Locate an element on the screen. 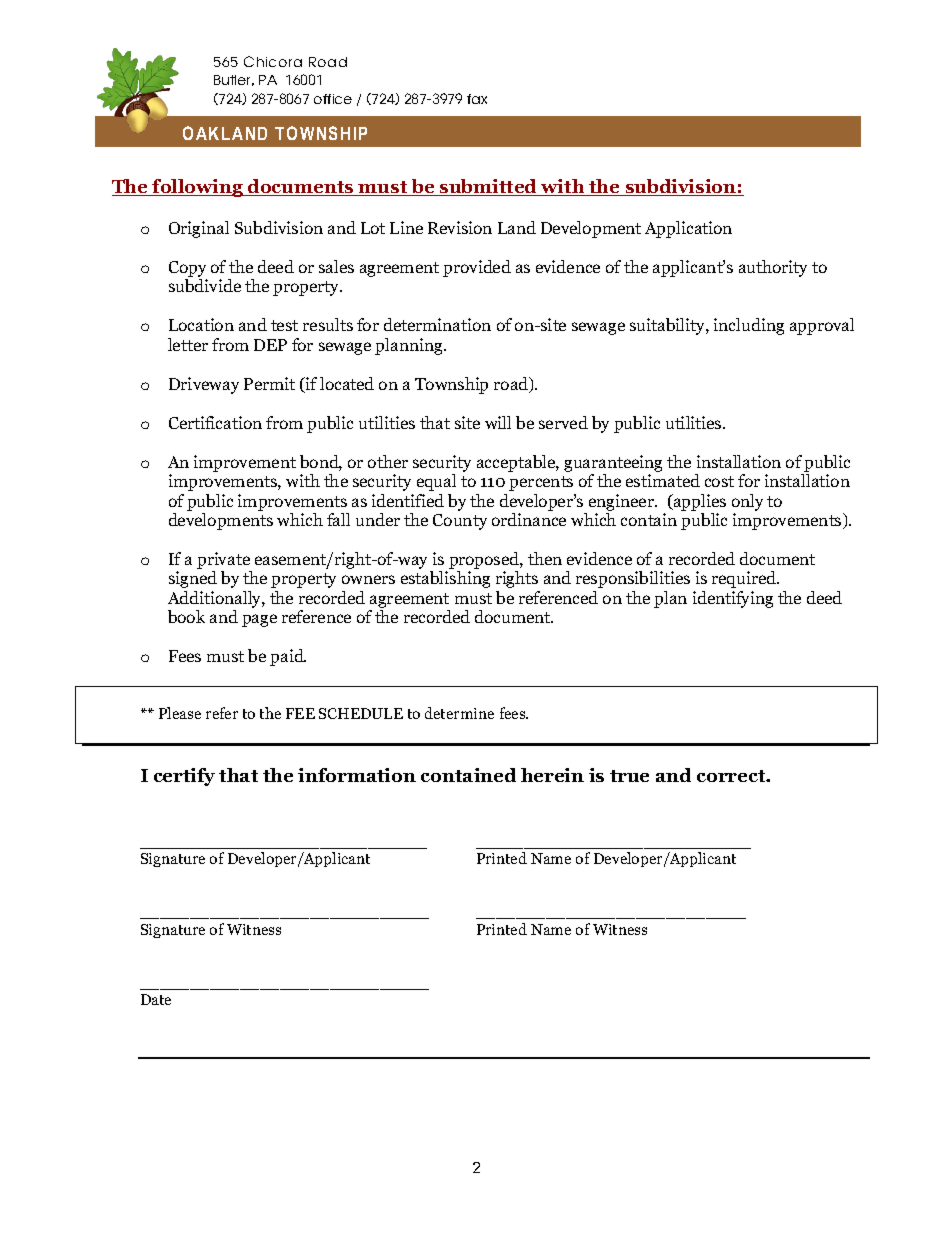 This screenshot has height=1233, width=952. herein is located at coordinates (552, 775).
